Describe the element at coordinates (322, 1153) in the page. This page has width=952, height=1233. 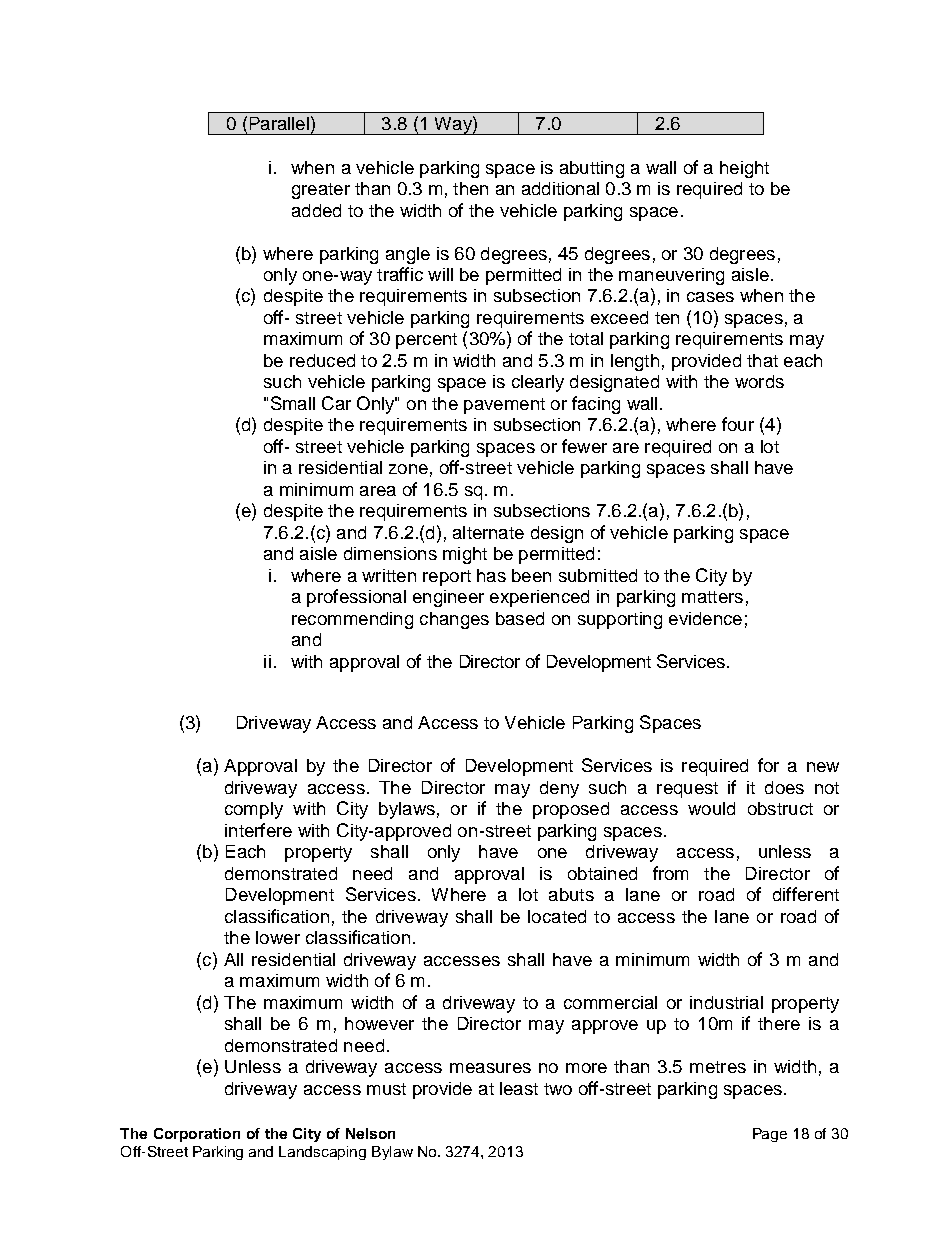
I see `Landscaping` at that location.
